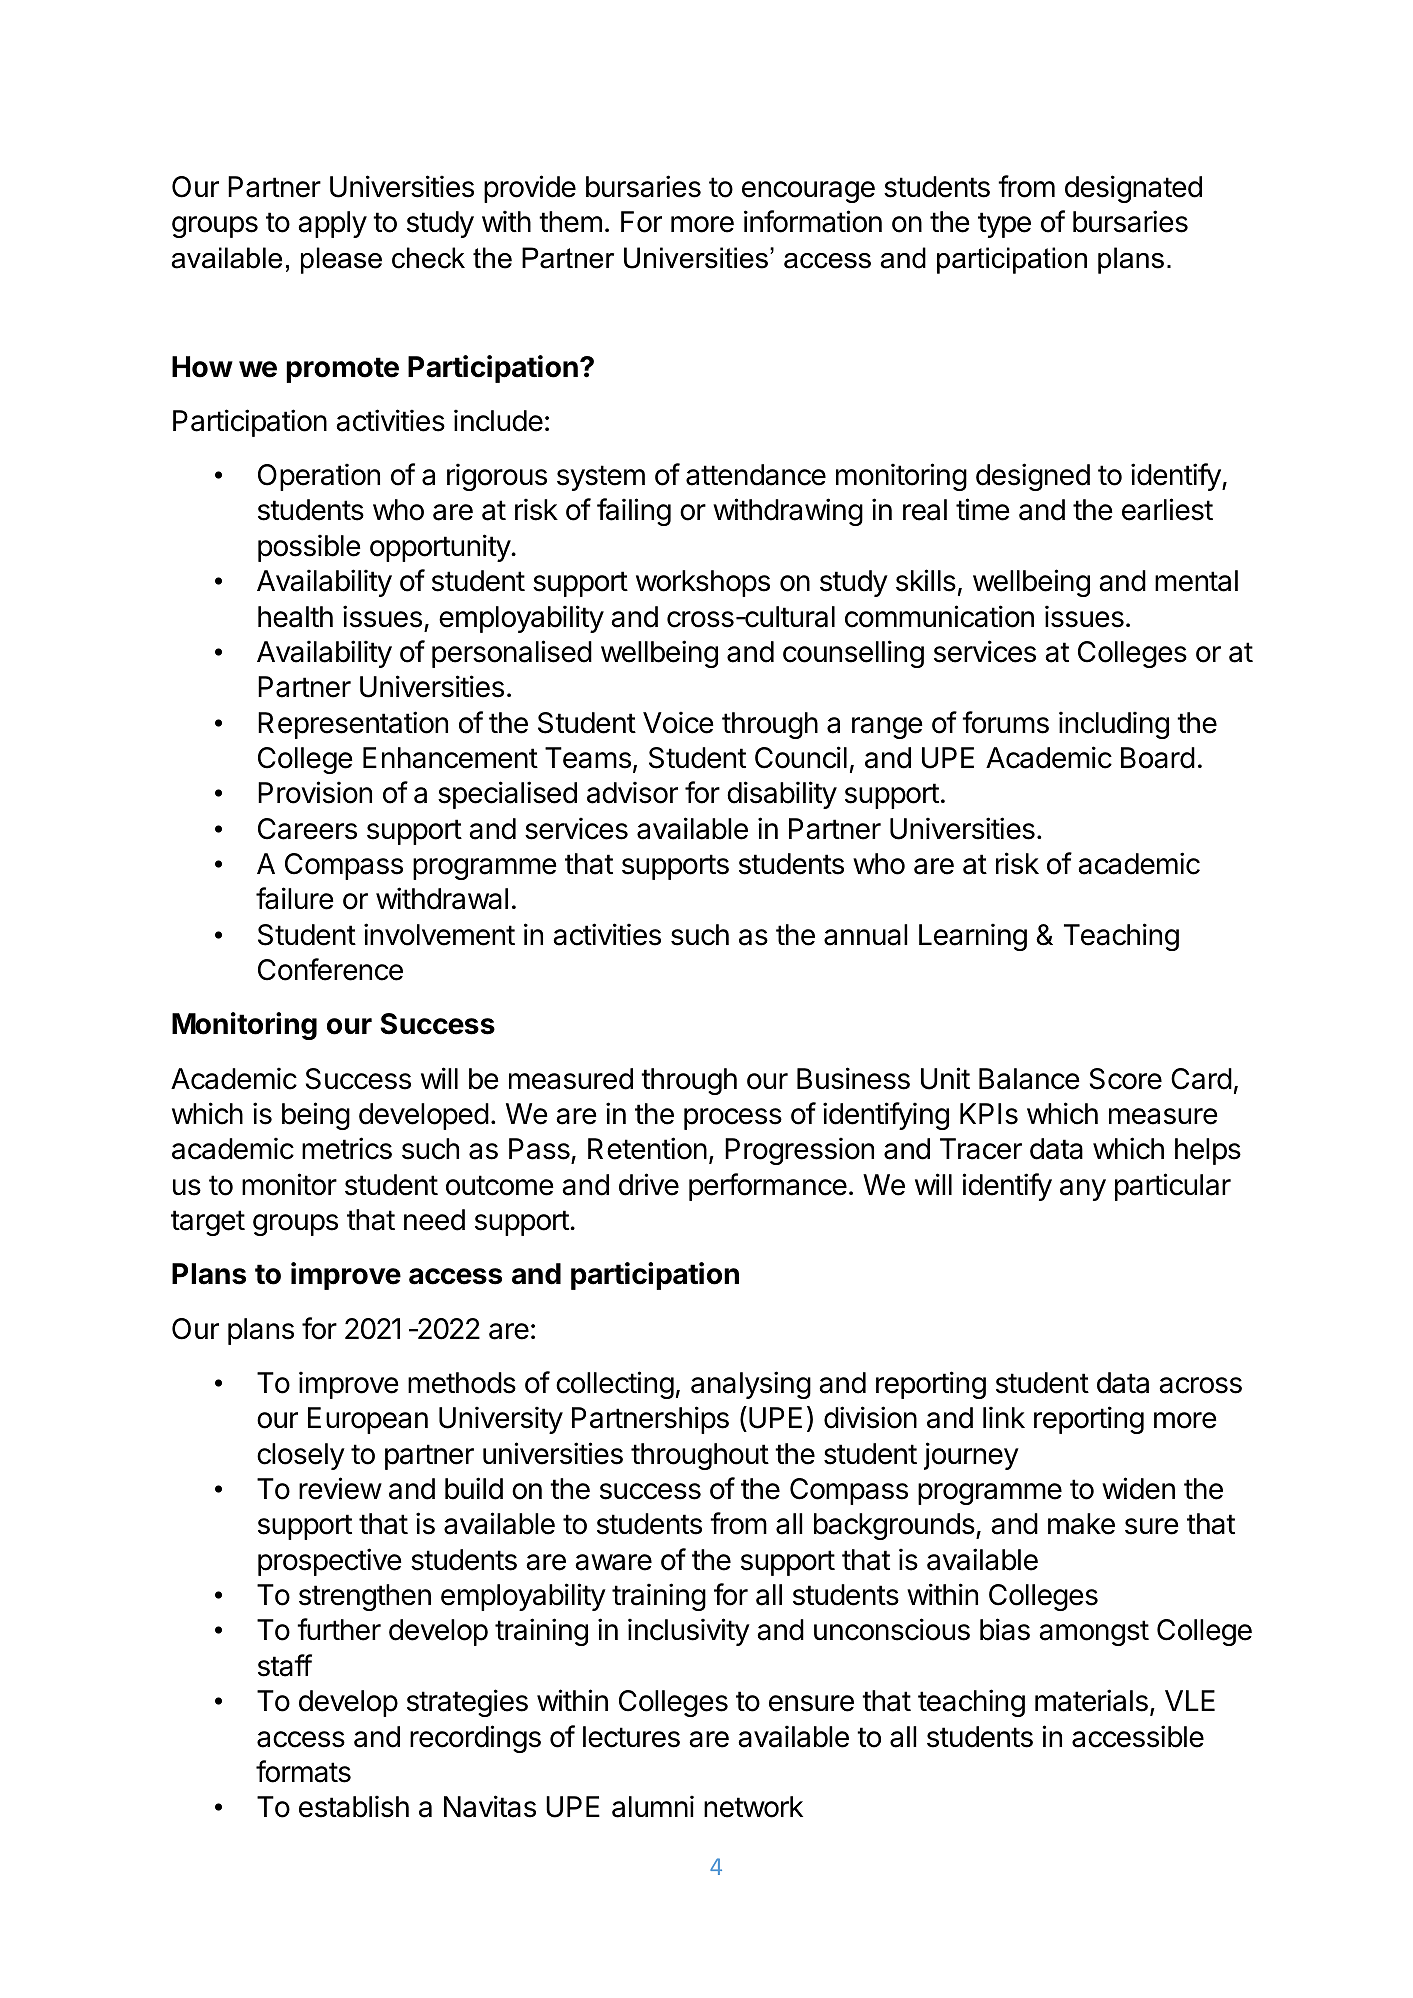  I want to click on designated, so click(1133, 189).
